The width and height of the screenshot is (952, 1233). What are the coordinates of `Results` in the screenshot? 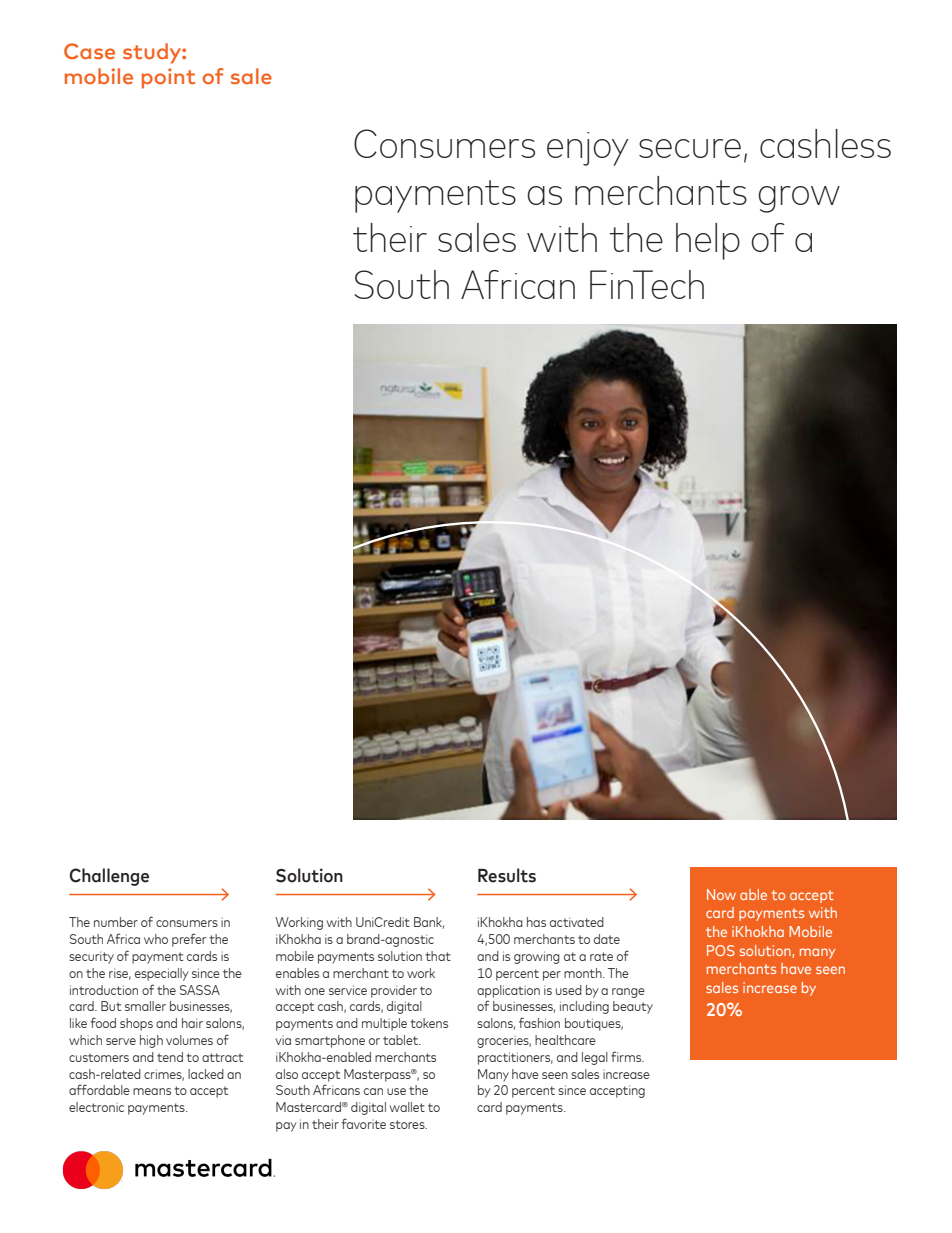 It's located at (507, 875).
